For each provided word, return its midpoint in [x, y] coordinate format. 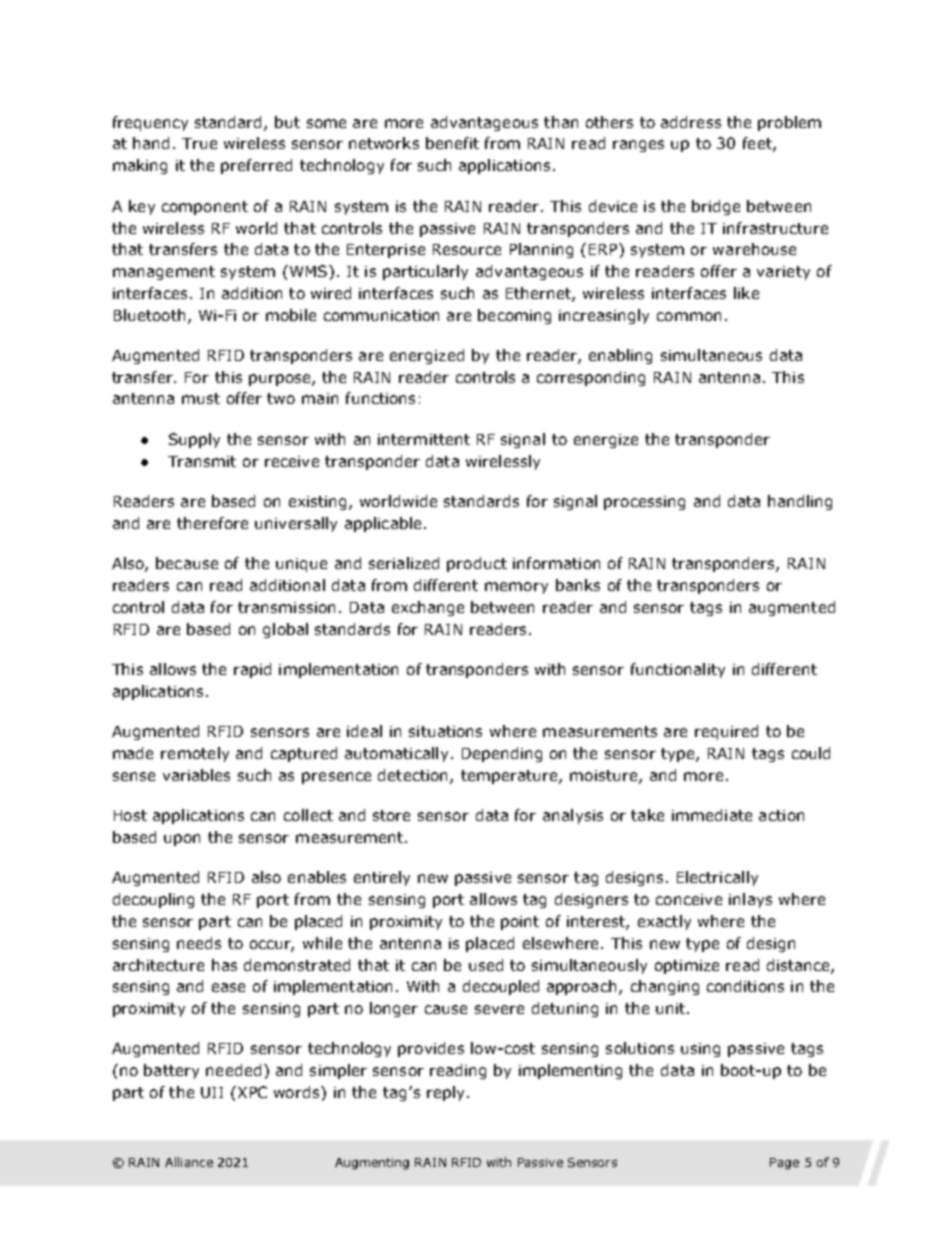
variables [196, 775]
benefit [452, 143]
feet [758, 144]
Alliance [189, 1162]
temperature [510, 777]
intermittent [424, 439]
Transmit [202, 461]
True [199, 143]
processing [644, 503]
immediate [712, 815]
